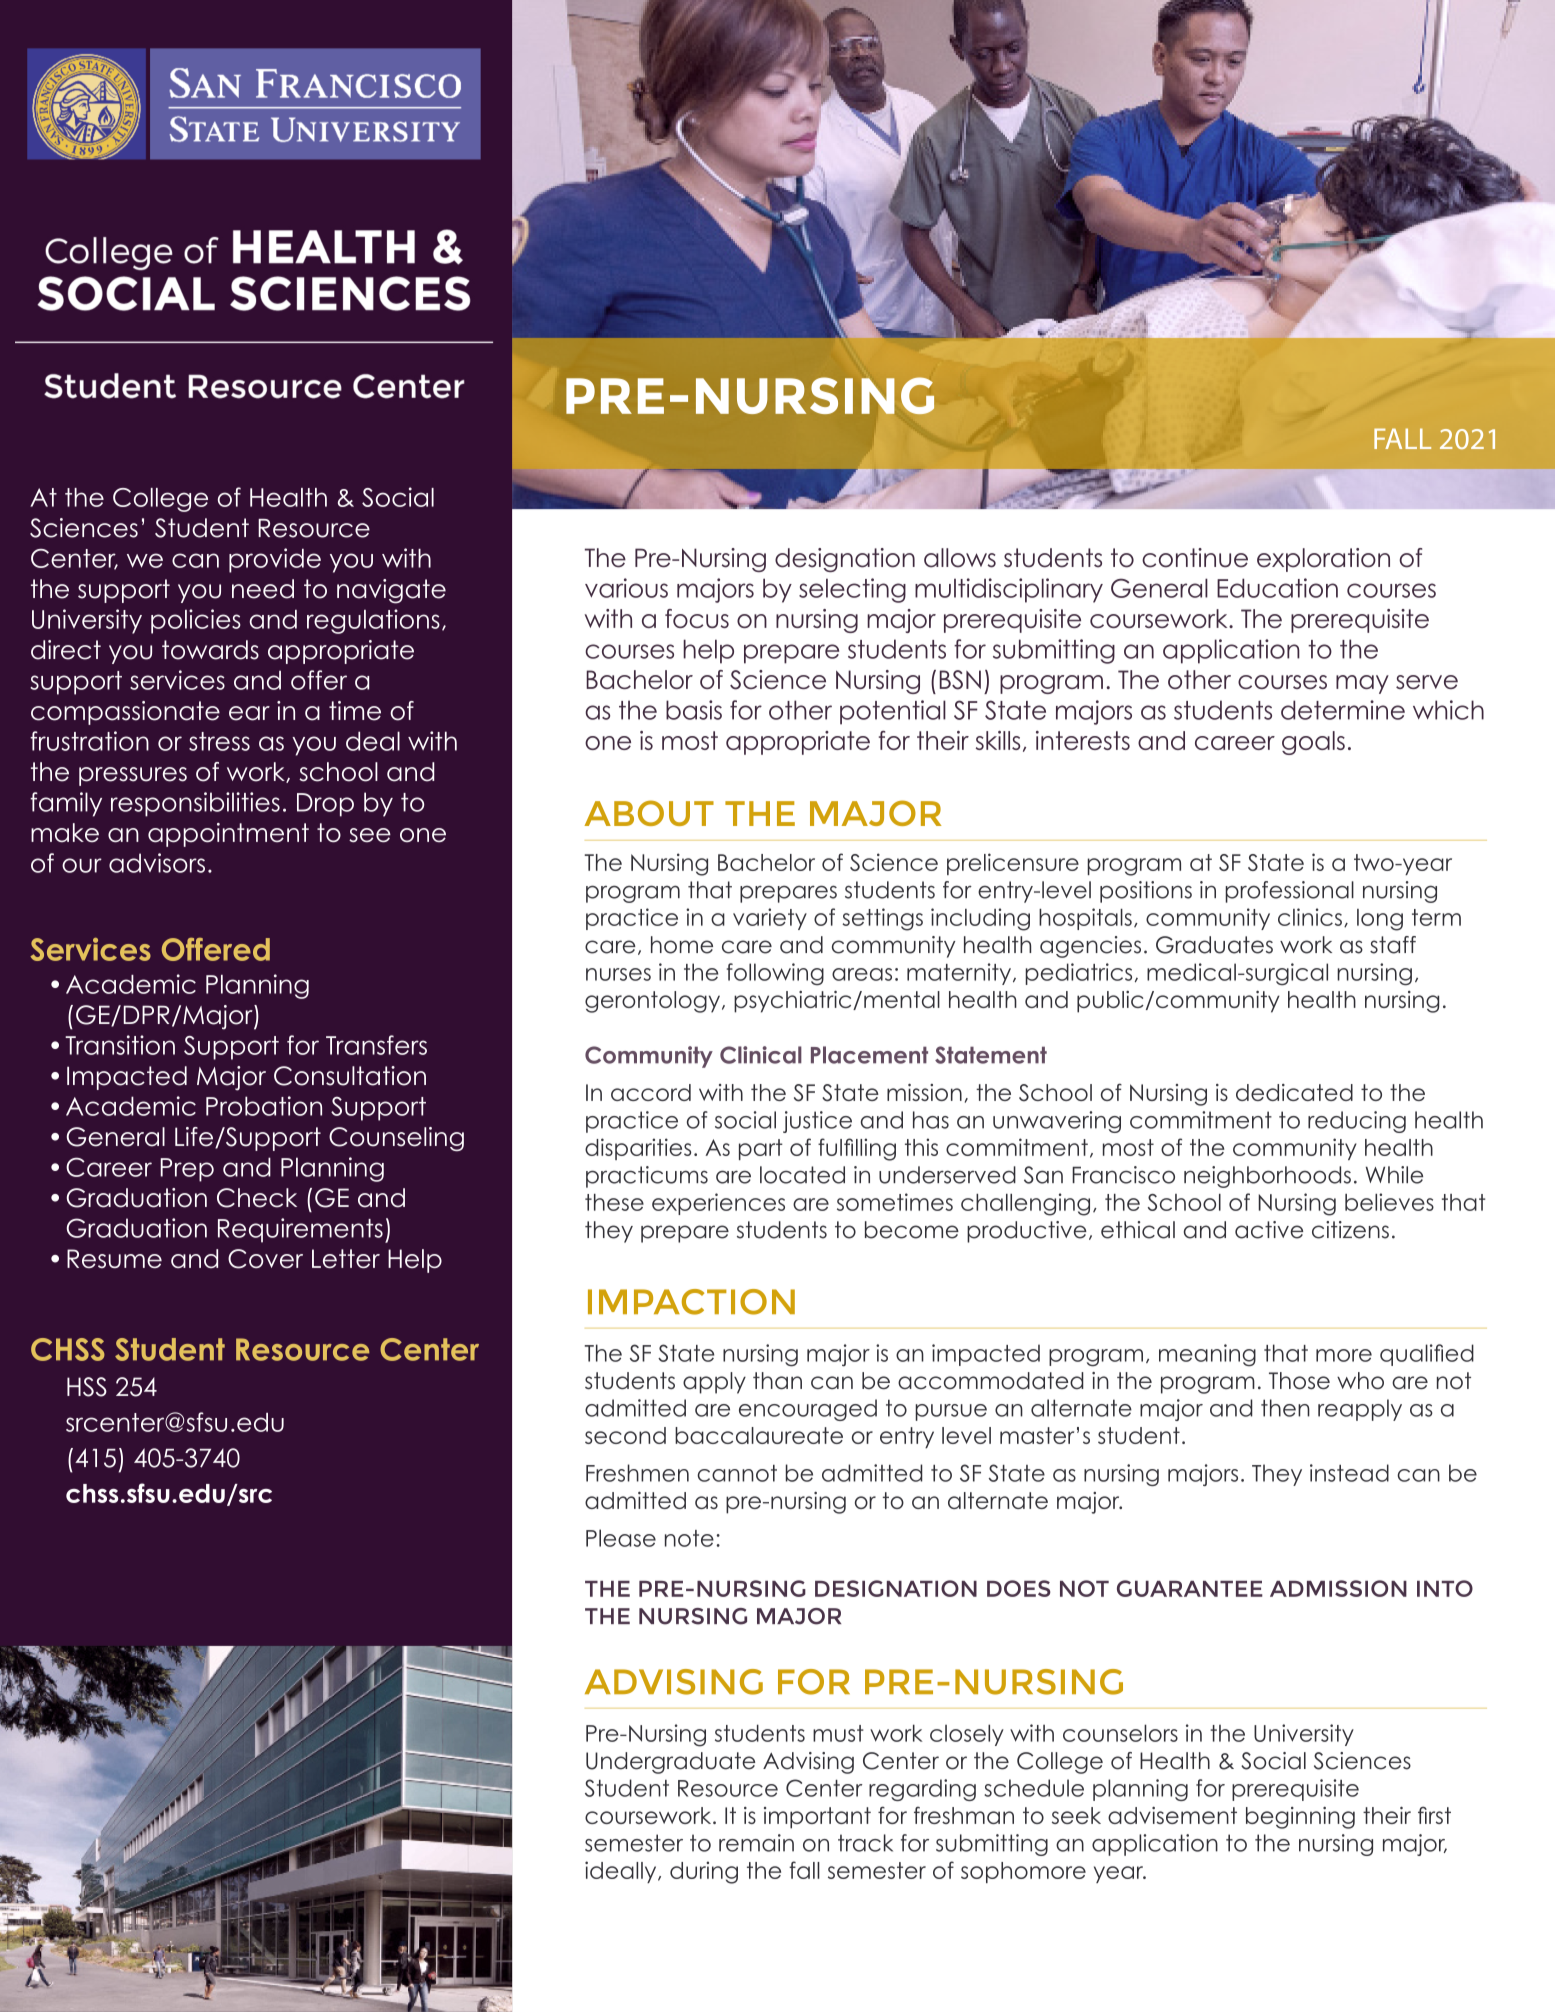 The width and height of the document is (1555, 2012). What do you see at coordinates (1214, 945) in the document?
I see `Graduates` at bounding box center [1214, 945].
